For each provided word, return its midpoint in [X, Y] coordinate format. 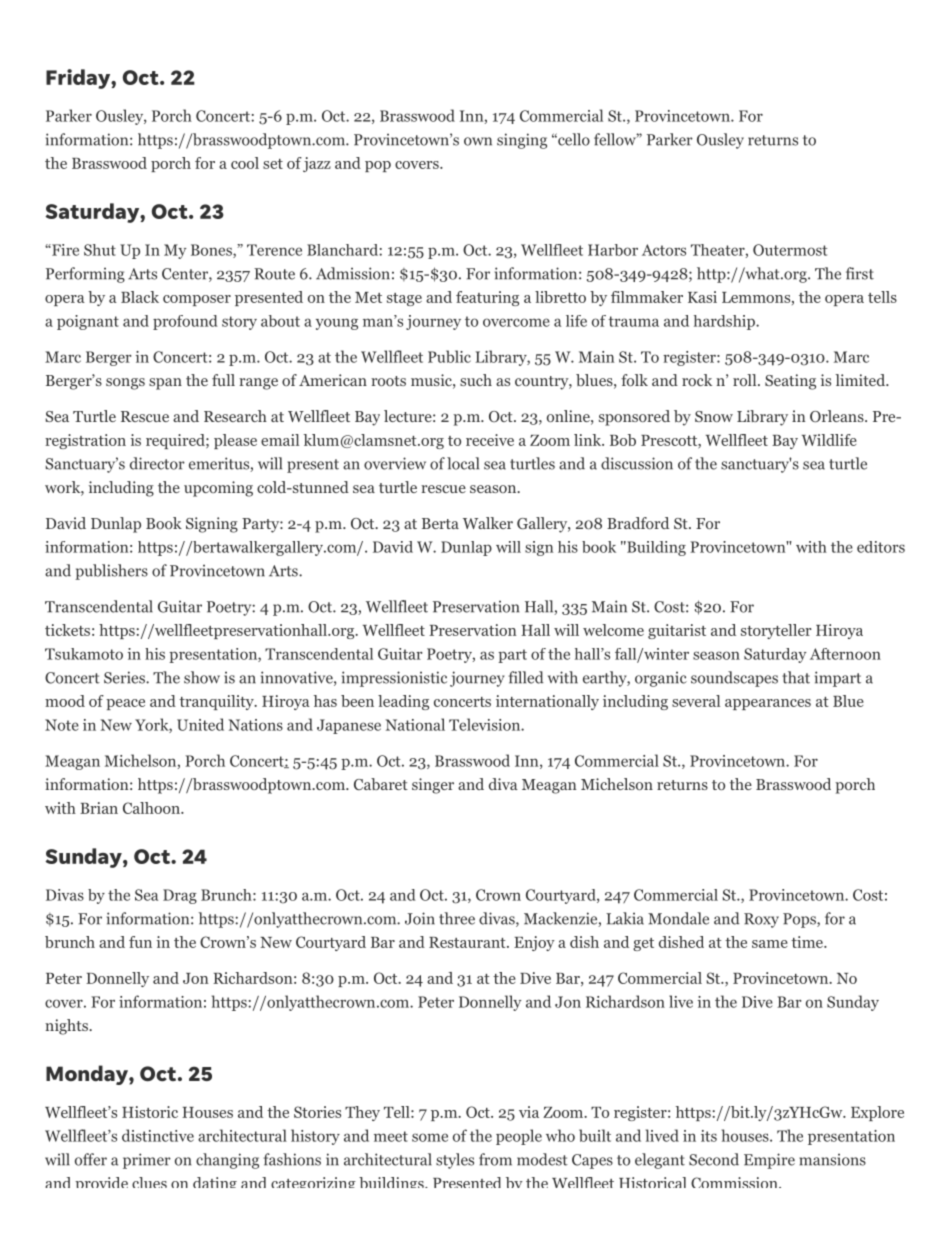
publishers [111, 572]
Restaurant [468, 942]
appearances [768, 704]
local [463, 463]
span [165, 384]
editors [881, 547]
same [770, 944]
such [476, 380]
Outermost [790, 250]
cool [245, 163]
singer [433, 786]
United [200, 724]
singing [522, 141]
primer [147, 1161]
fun [140, 942]
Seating [790, 382]
